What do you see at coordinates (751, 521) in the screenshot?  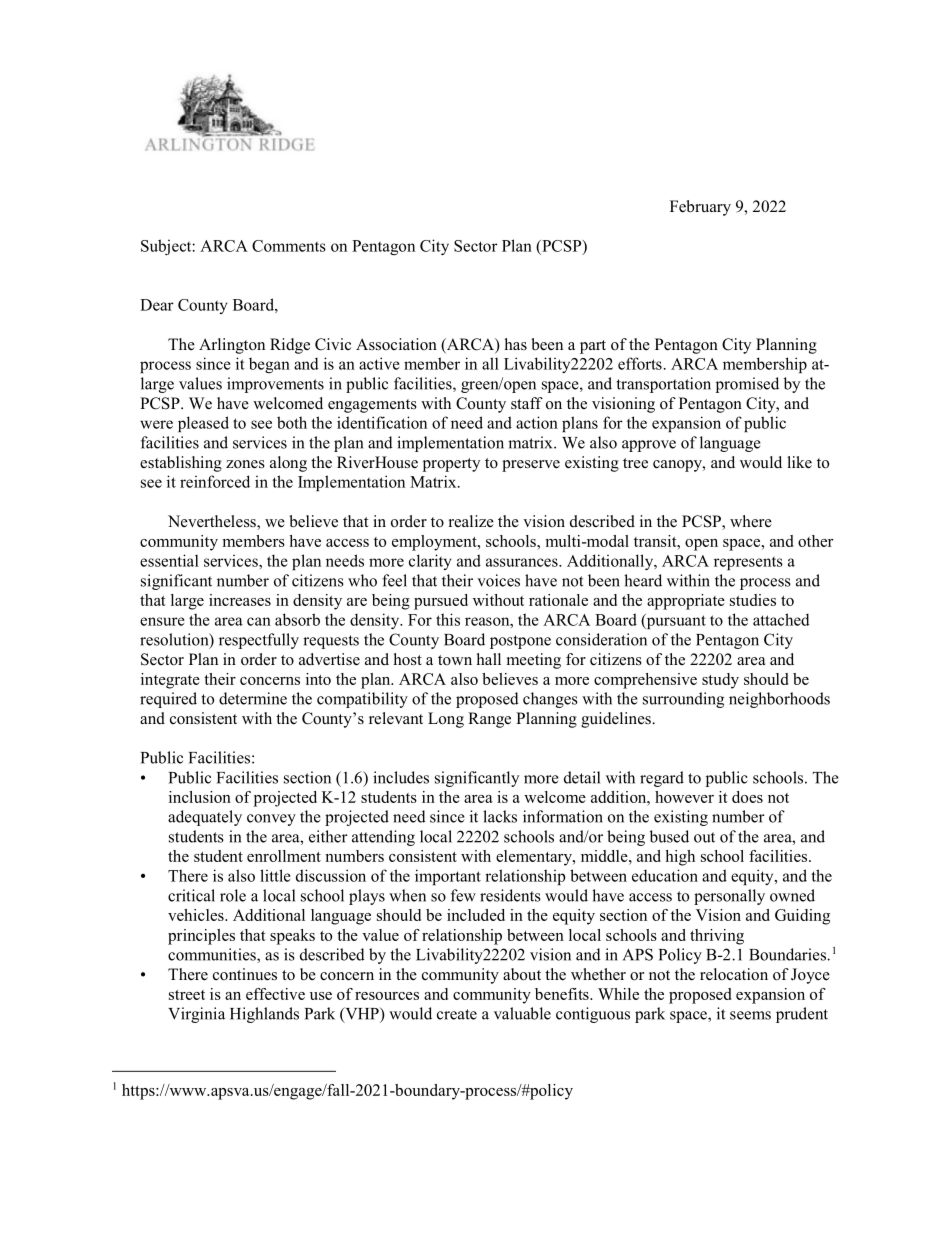 I see `where` at bounding box center [751, 521].
